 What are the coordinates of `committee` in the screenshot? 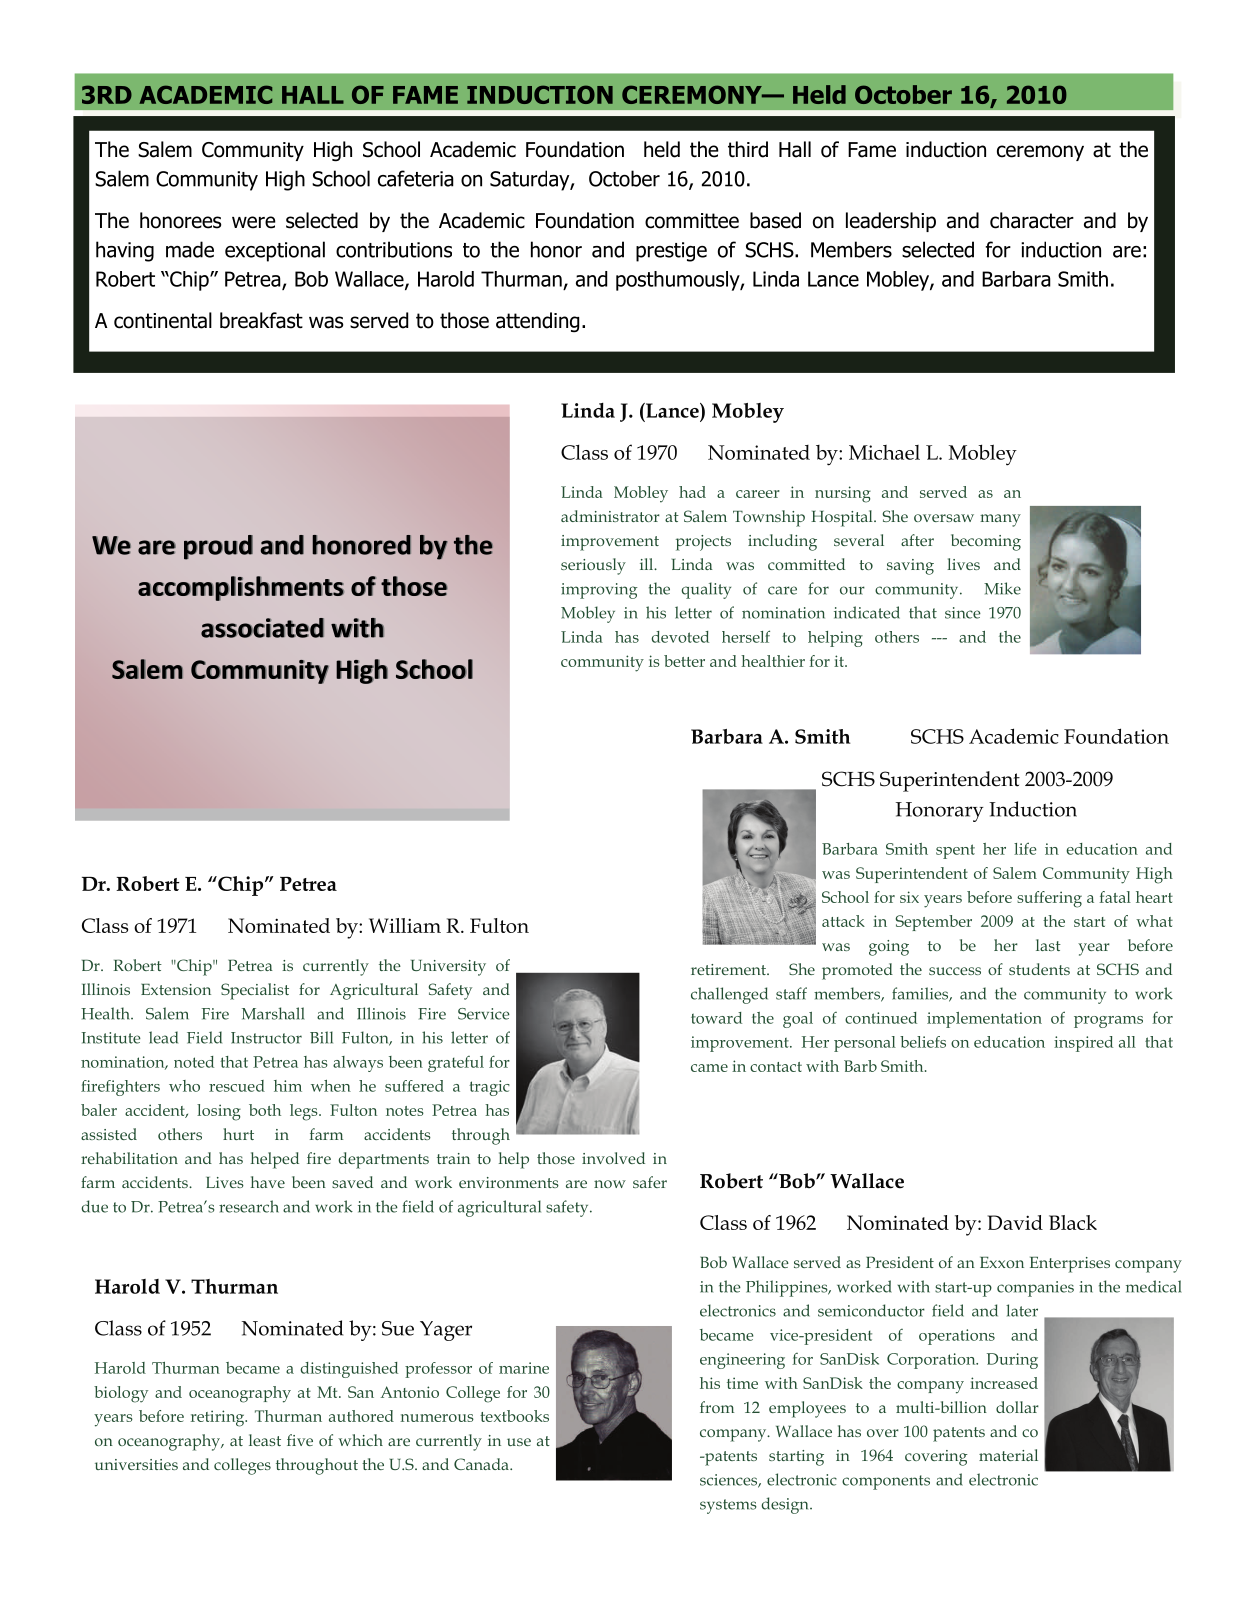 It's located at (692, 221).
